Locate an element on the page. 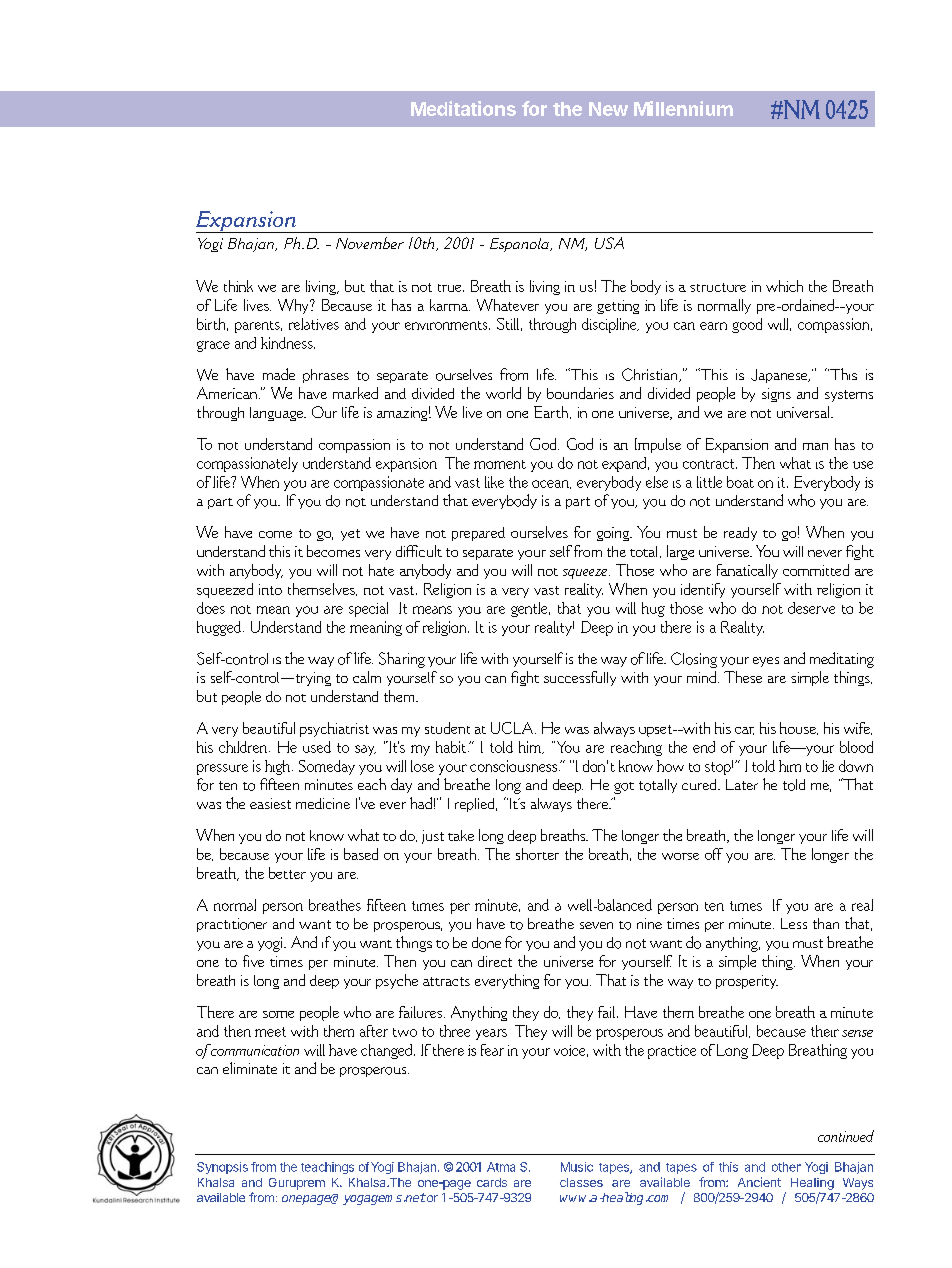 The width and height of the document is (952, 1268). made is located at coordinates (279, 374).
